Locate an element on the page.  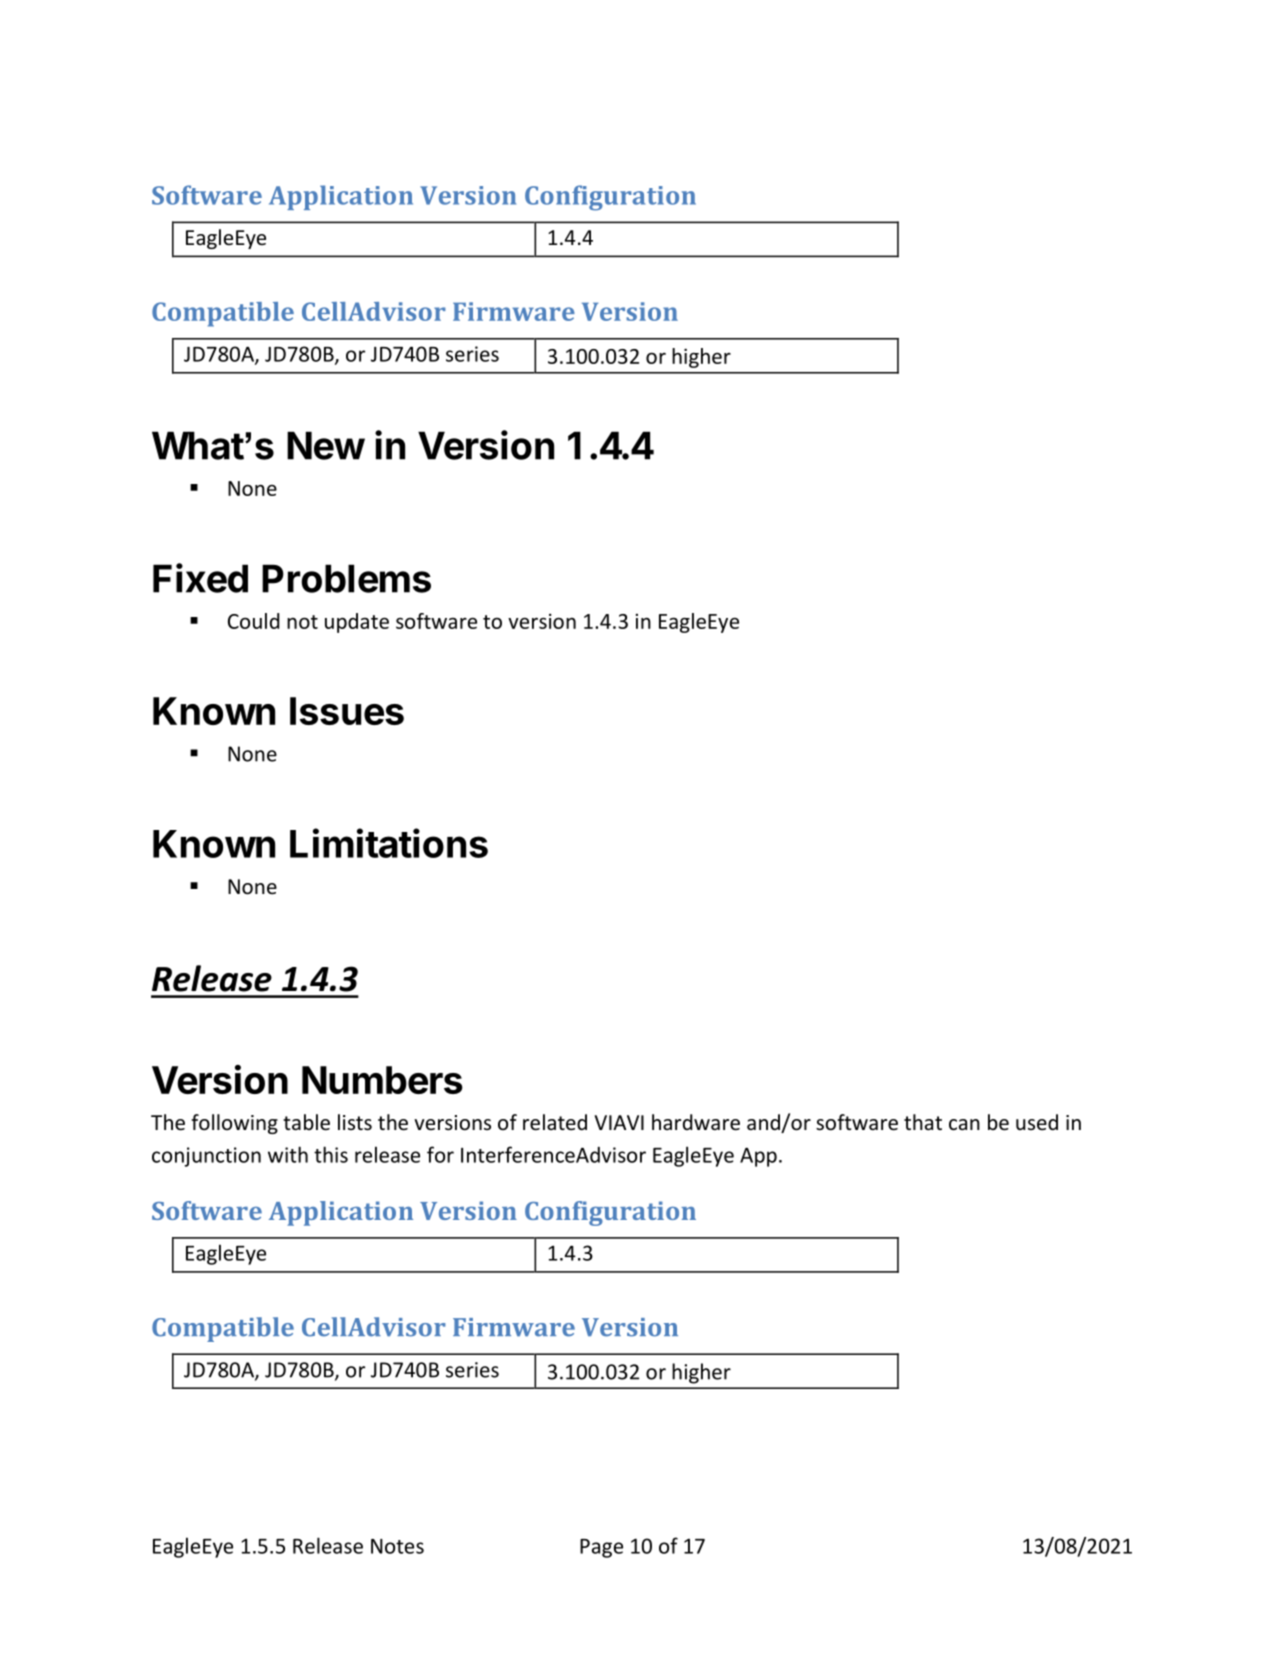
VIAVI is located at coordinates (619, 1122).
